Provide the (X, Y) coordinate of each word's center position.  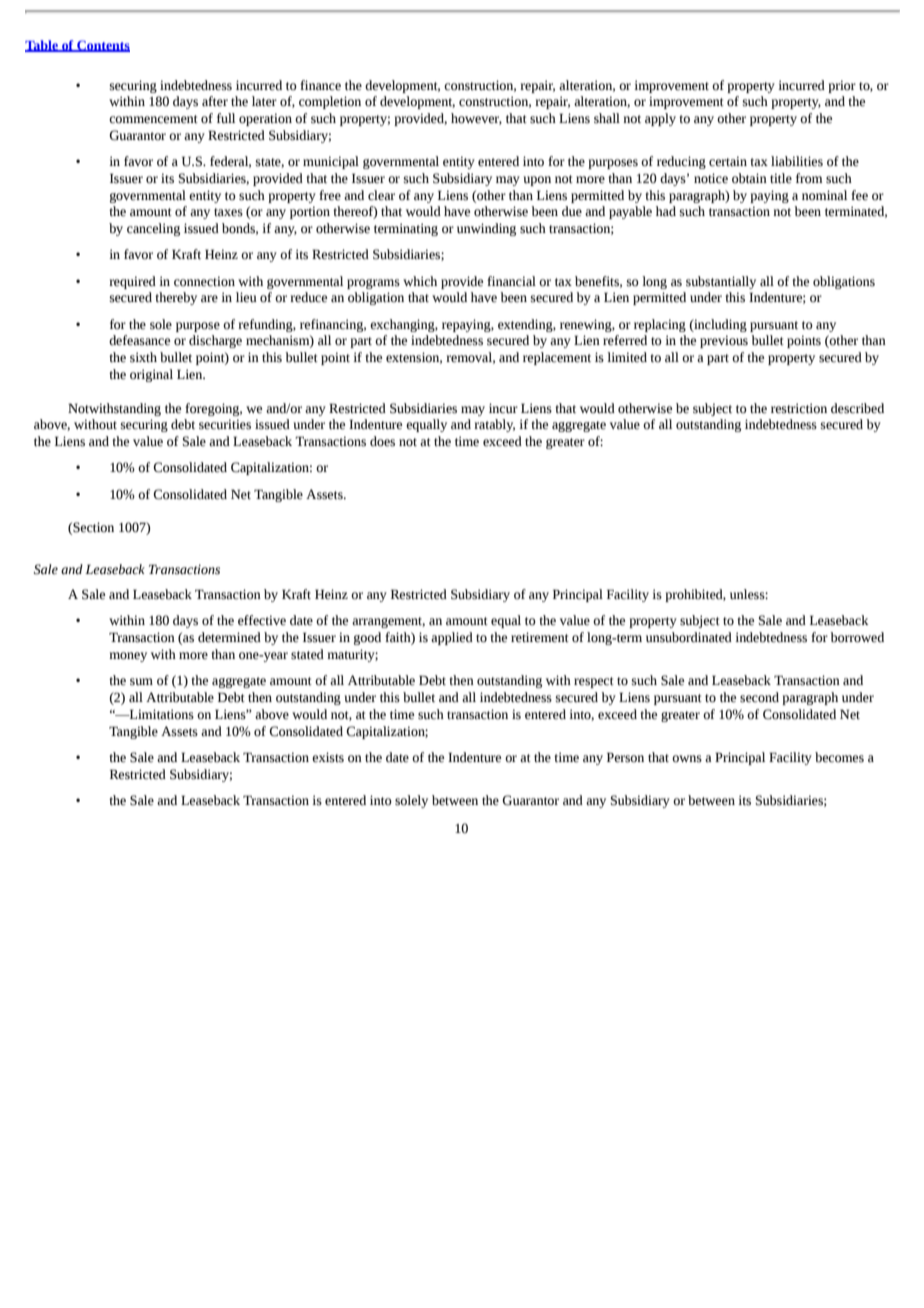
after (215, 101)
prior (842, 86)
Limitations (160, 714)
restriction (799, 408)
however (476, 119)
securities (225, 424)
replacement (557, 358)
